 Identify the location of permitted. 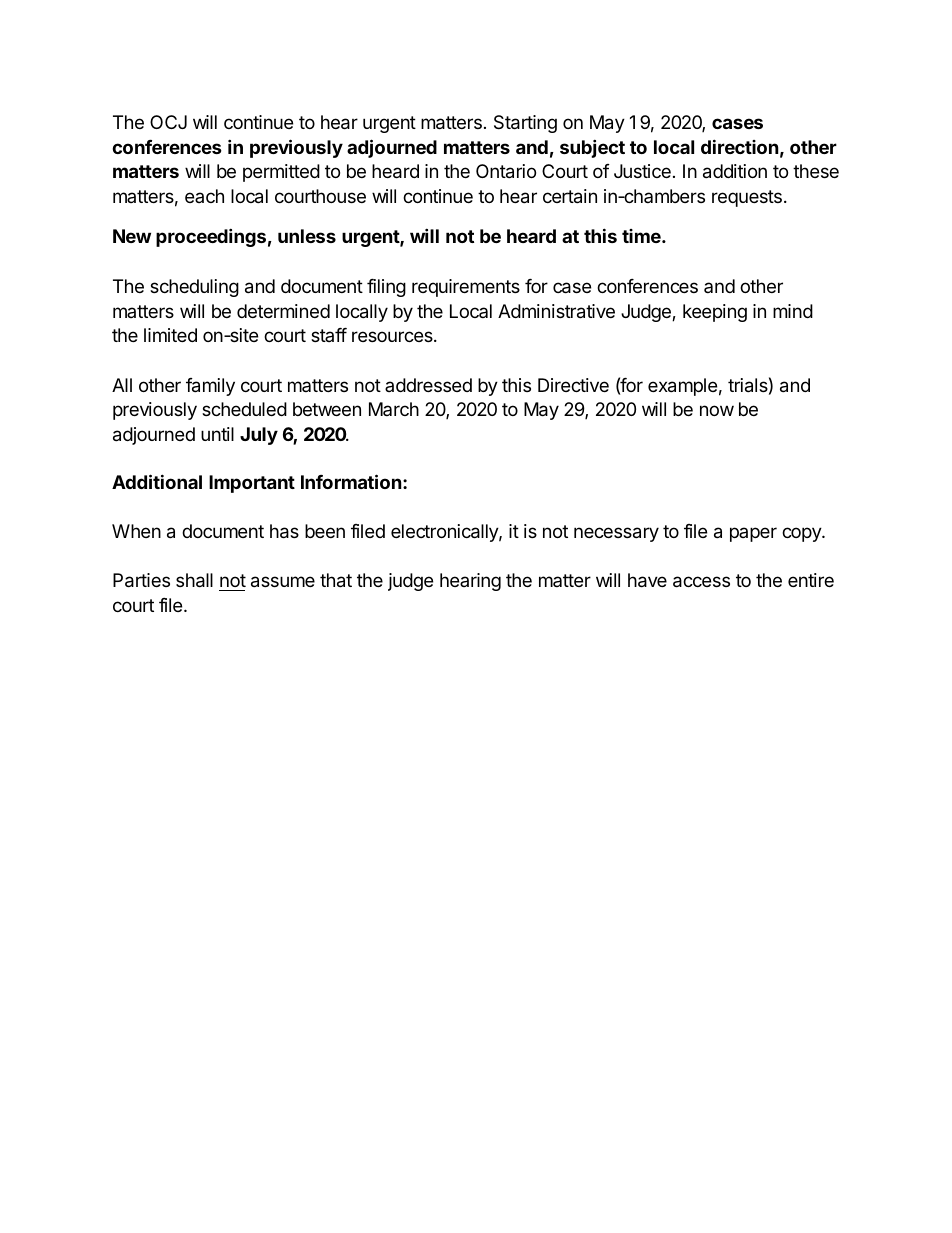
(281, 173).
